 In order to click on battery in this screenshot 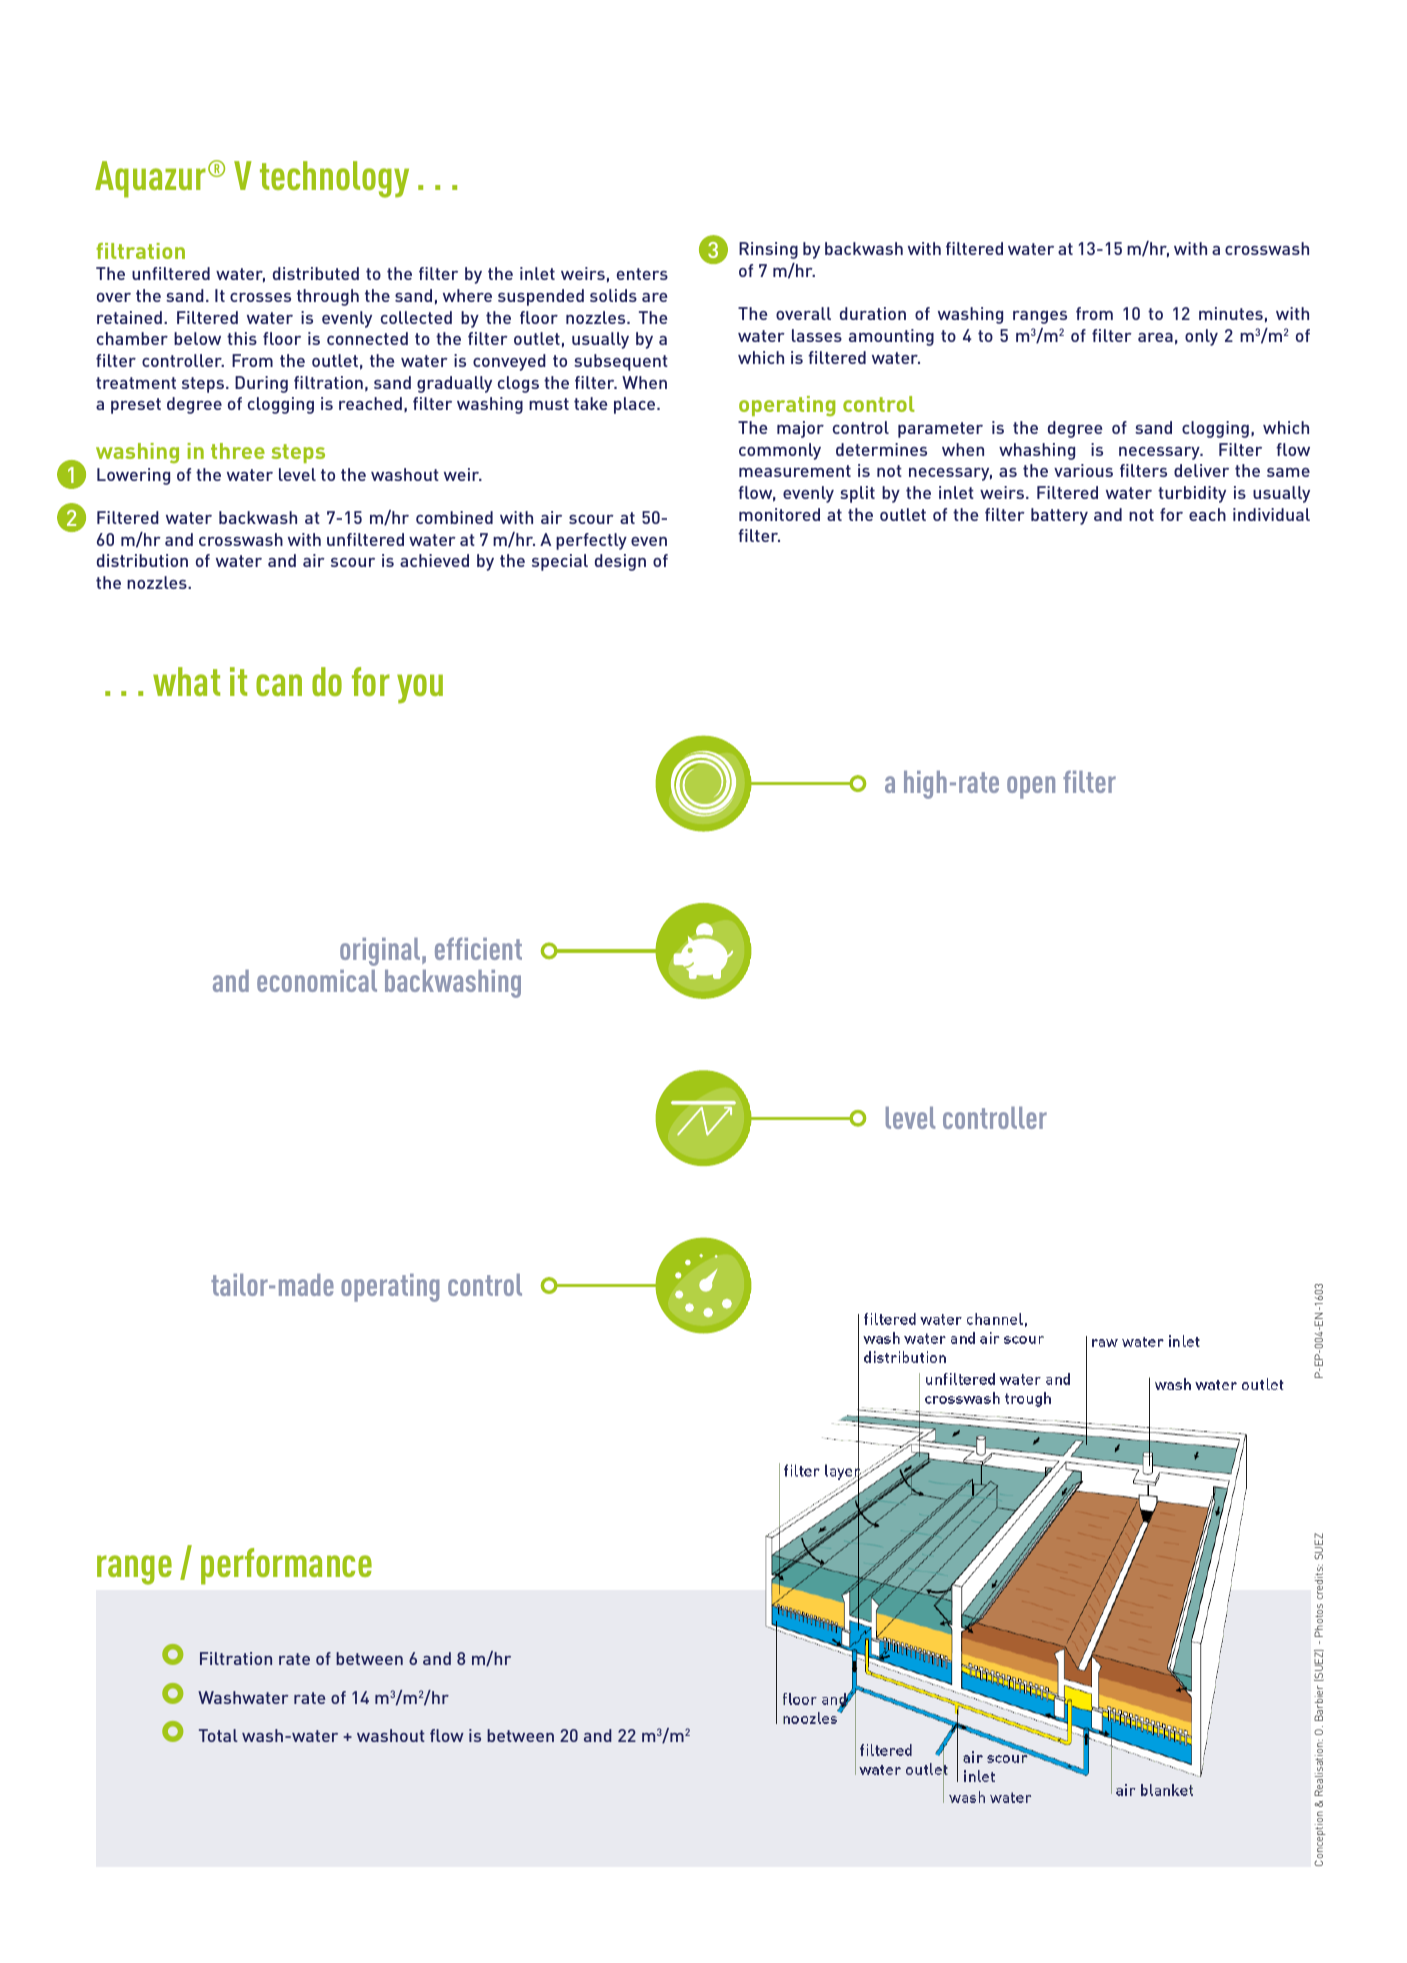, I will do `click(1059, 516)`.
